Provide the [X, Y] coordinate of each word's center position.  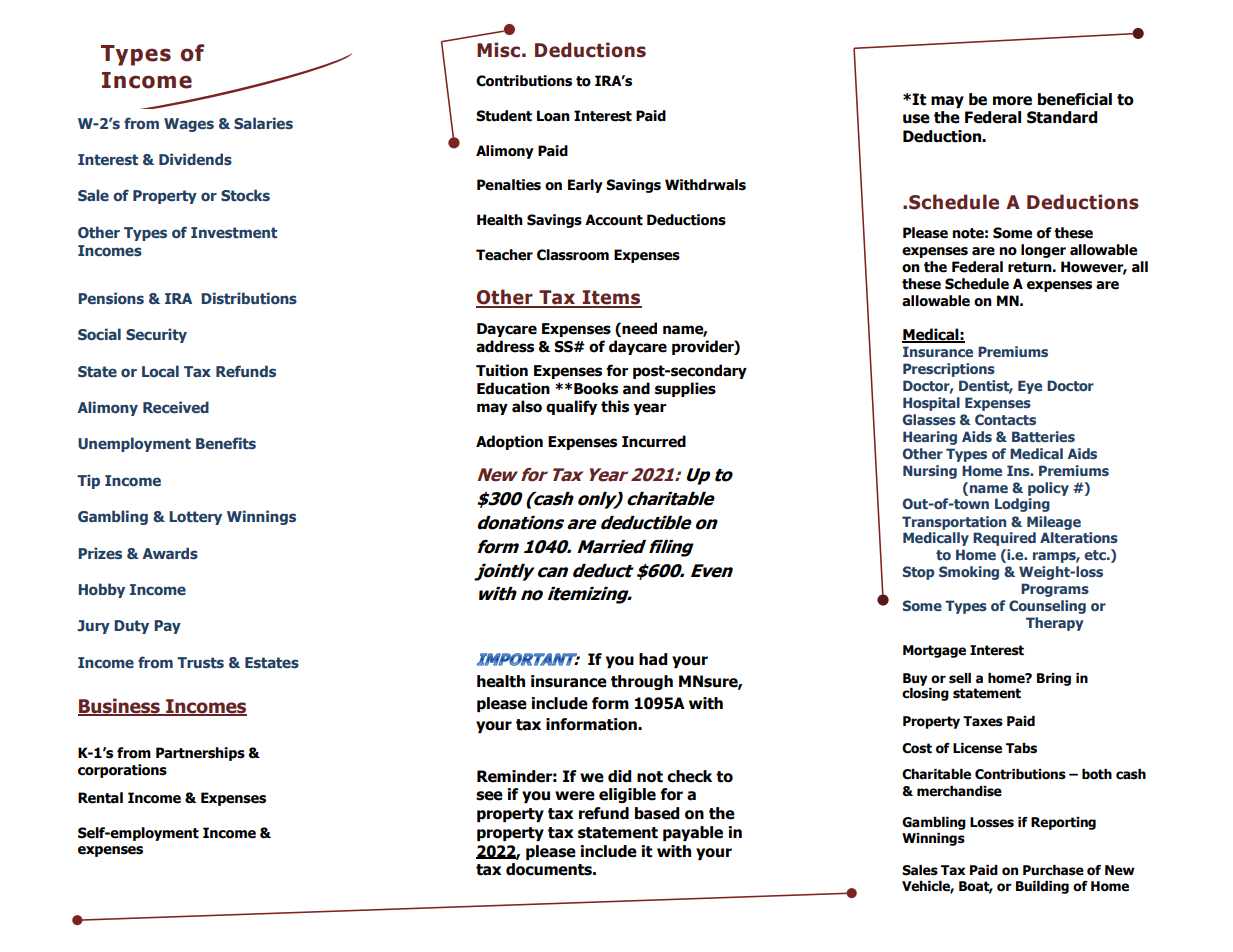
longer [1043, 251]
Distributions [249, 298]
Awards [170, 553]
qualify [571, 407]
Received [176, 407]
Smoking [969, 573]
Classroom [573, 255]
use [916, 119]
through [642, 682]
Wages [189, 125]
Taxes [983, 721]
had [653, 659]
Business [120, 707]
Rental [100, 798]
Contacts [1005, 419]
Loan [553, 116]
